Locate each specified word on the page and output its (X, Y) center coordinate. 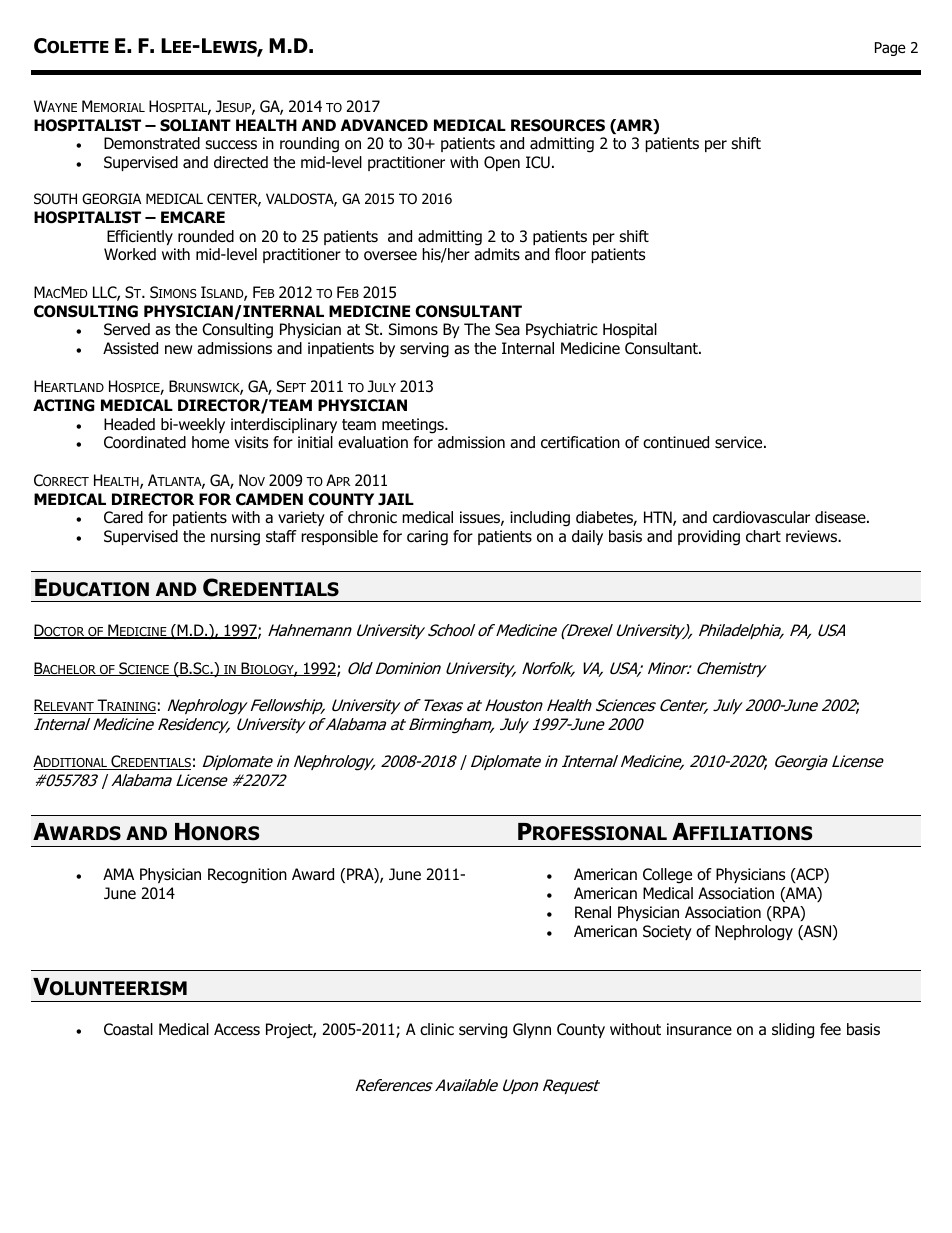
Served (127, 329)
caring (427, 538)
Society (667, 932)
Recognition (247, 876)
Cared (123, 517)
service (740, 442)
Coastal (128, 1029)
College (667, 876)
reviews (812, 536)
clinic (437, 1029)
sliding (793, 1031)
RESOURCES (558, 125)
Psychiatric (562, 330)
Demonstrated (152, 143)
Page (890, 49)
